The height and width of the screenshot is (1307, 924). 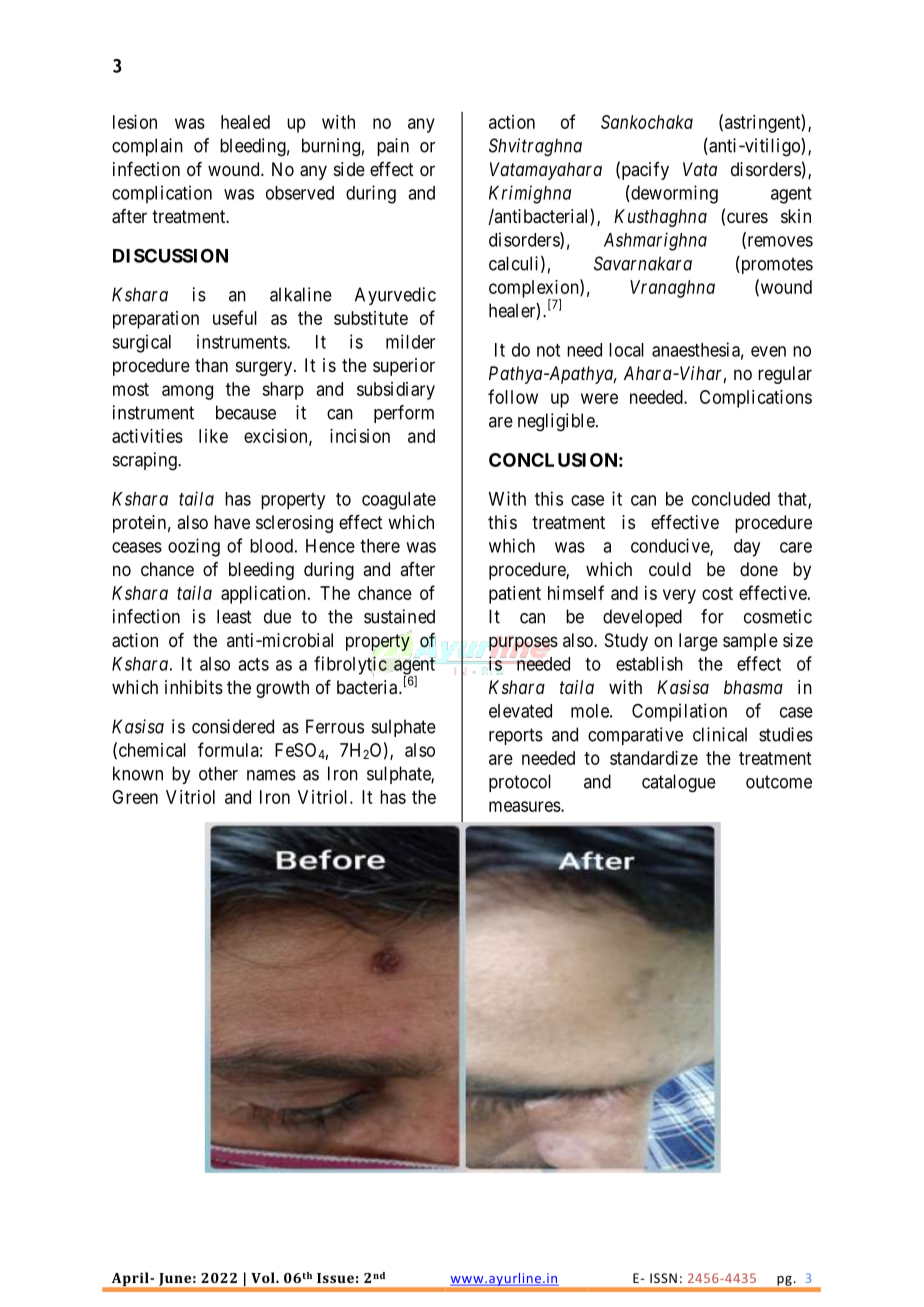 I want to click on Vol, so click(x=264, y=1277).
